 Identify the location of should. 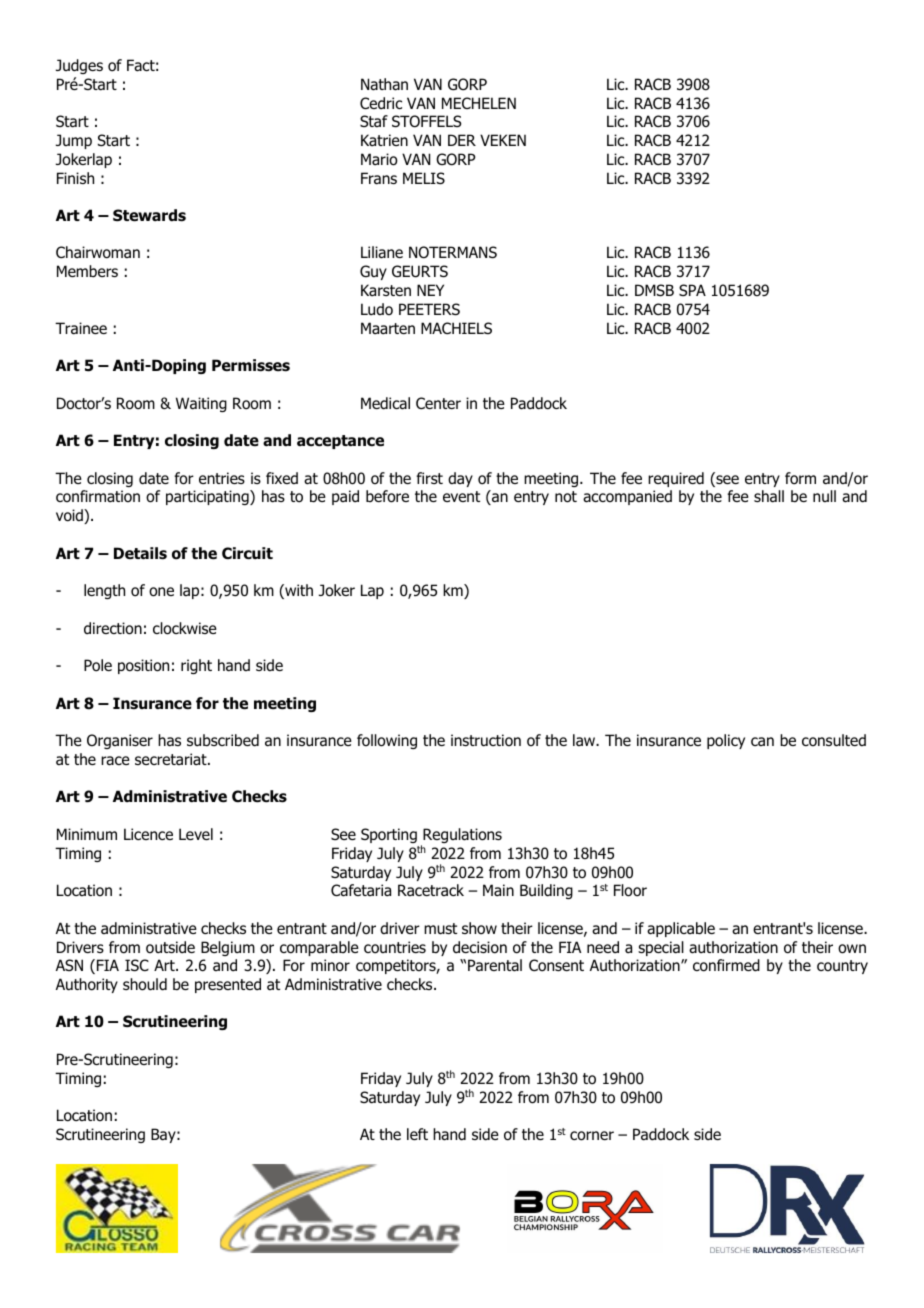
(145, 984).
